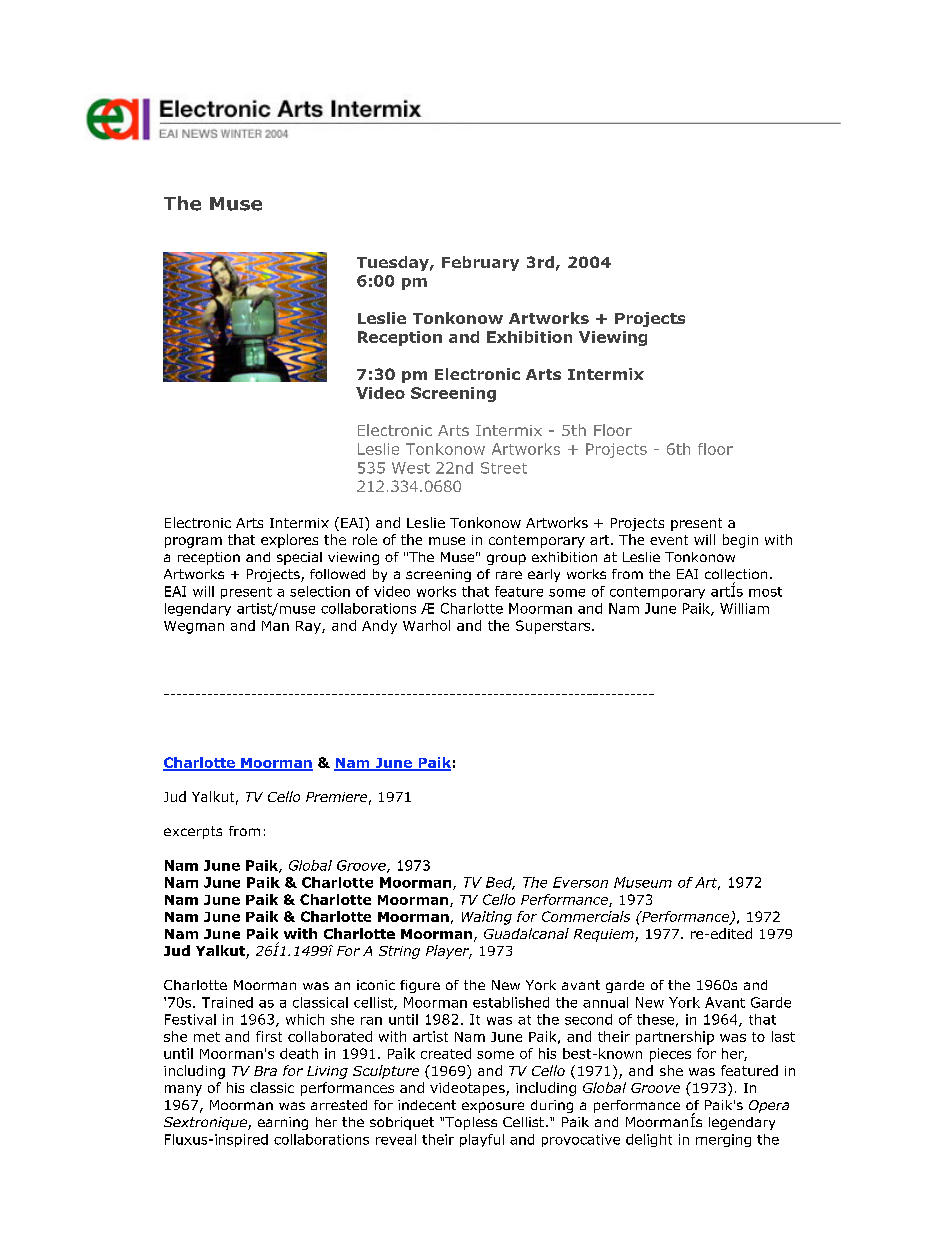 The height and width of the image is (1233, 952). I want to click on begin, so click(740, 541).
